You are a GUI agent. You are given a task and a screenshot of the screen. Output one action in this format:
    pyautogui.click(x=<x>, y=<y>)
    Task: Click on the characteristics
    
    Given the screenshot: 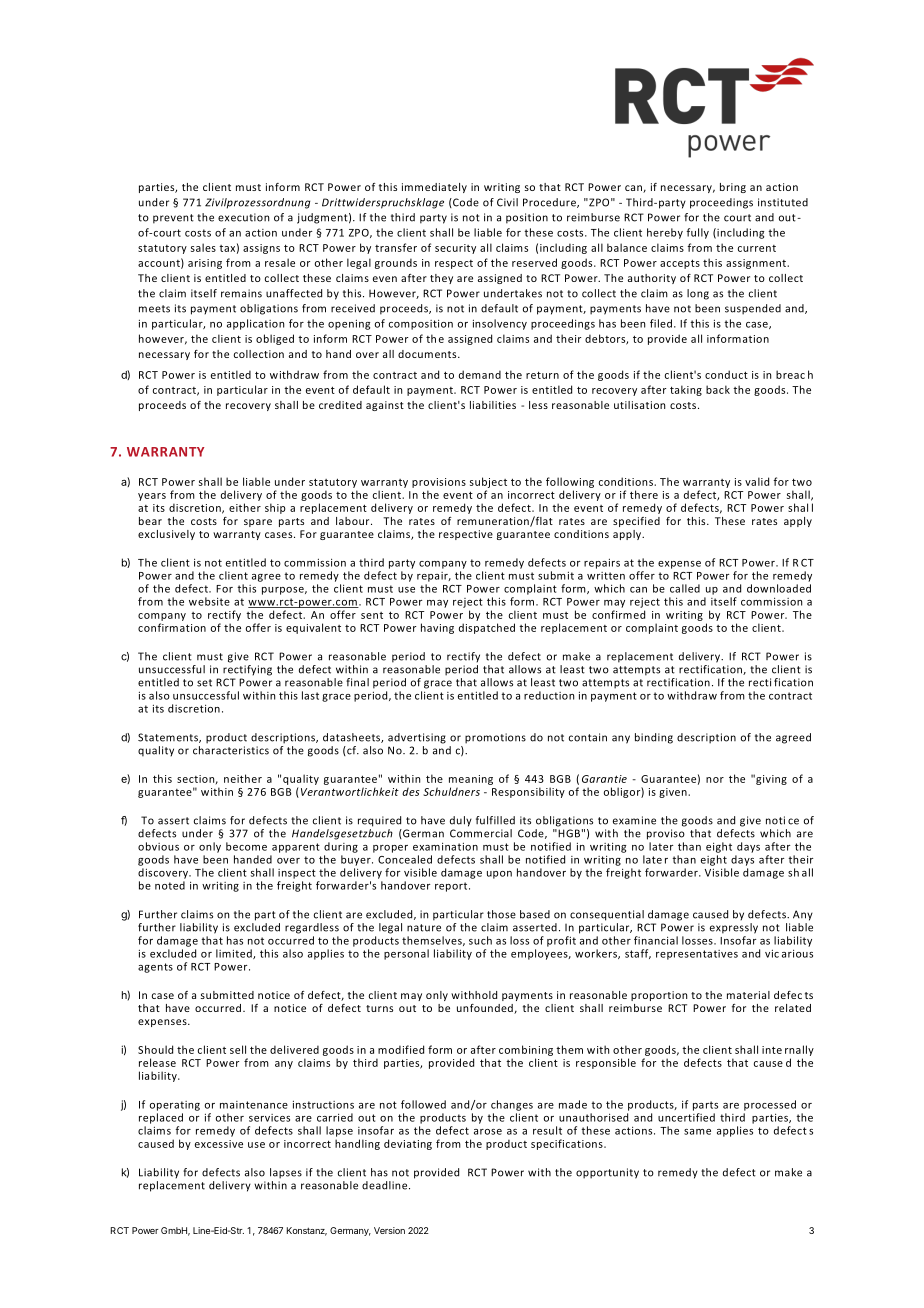 What is the action you would take?
    pyautogui.click(x=231, y=749)
